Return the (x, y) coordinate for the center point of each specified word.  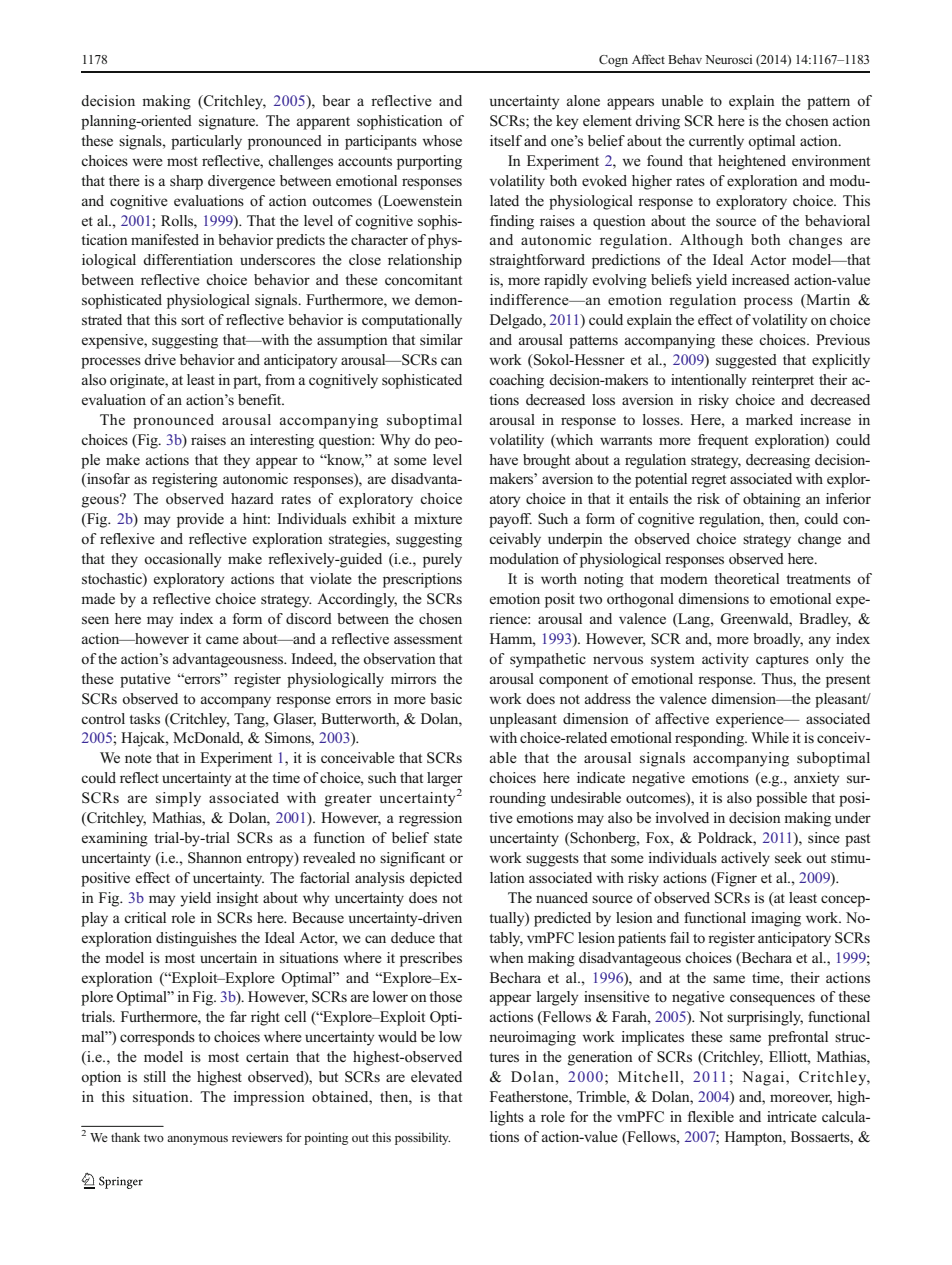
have (503, 459)
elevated (436, 1076)
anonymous (197, 1140)
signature (228, 122)
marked (769, 419)
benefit (261, 399)
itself (506, 140)
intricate (792, 1116)
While (770, 737)
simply (178, 799)
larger (445, 779)
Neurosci (728, 59)
